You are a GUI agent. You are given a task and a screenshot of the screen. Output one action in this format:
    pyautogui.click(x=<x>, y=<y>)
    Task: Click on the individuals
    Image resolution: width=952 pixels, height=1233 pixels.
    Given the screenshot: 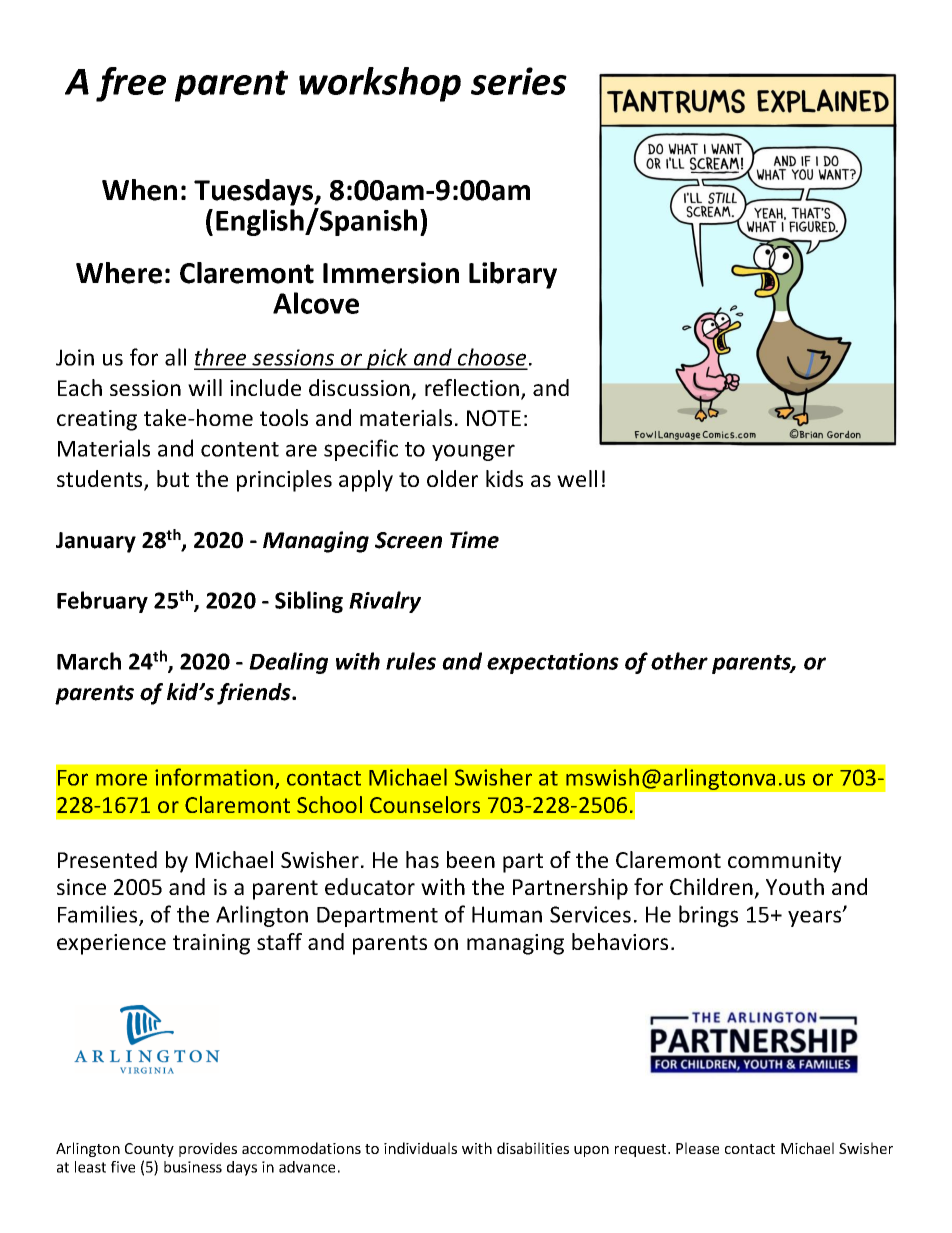 What is the action you would take?
    pyautogui.click(x=420, y=1148)
